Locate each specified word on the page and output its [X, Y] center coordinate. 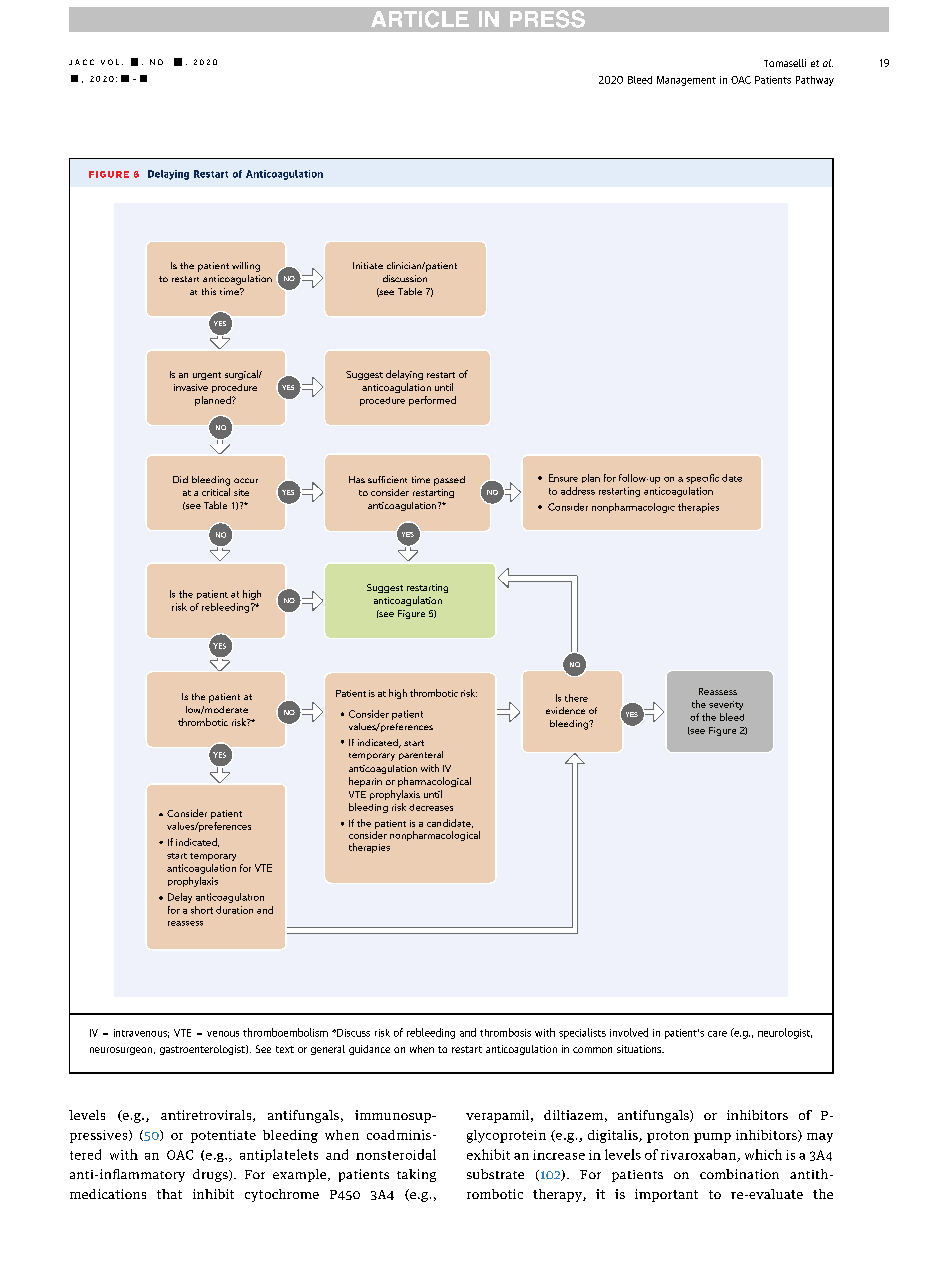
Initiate [368, 265]
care [717, 1034]
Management [686, 81]
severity [726, 705]
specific [702, 479]
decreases [431, 807]
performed [432, 401]
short [202, 910]
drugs [211, 1175]
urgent [207, 376]
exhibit [488, 1154]
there [576, 698]
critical [216, 492]
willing [246, 267]
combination [739, 1174]
